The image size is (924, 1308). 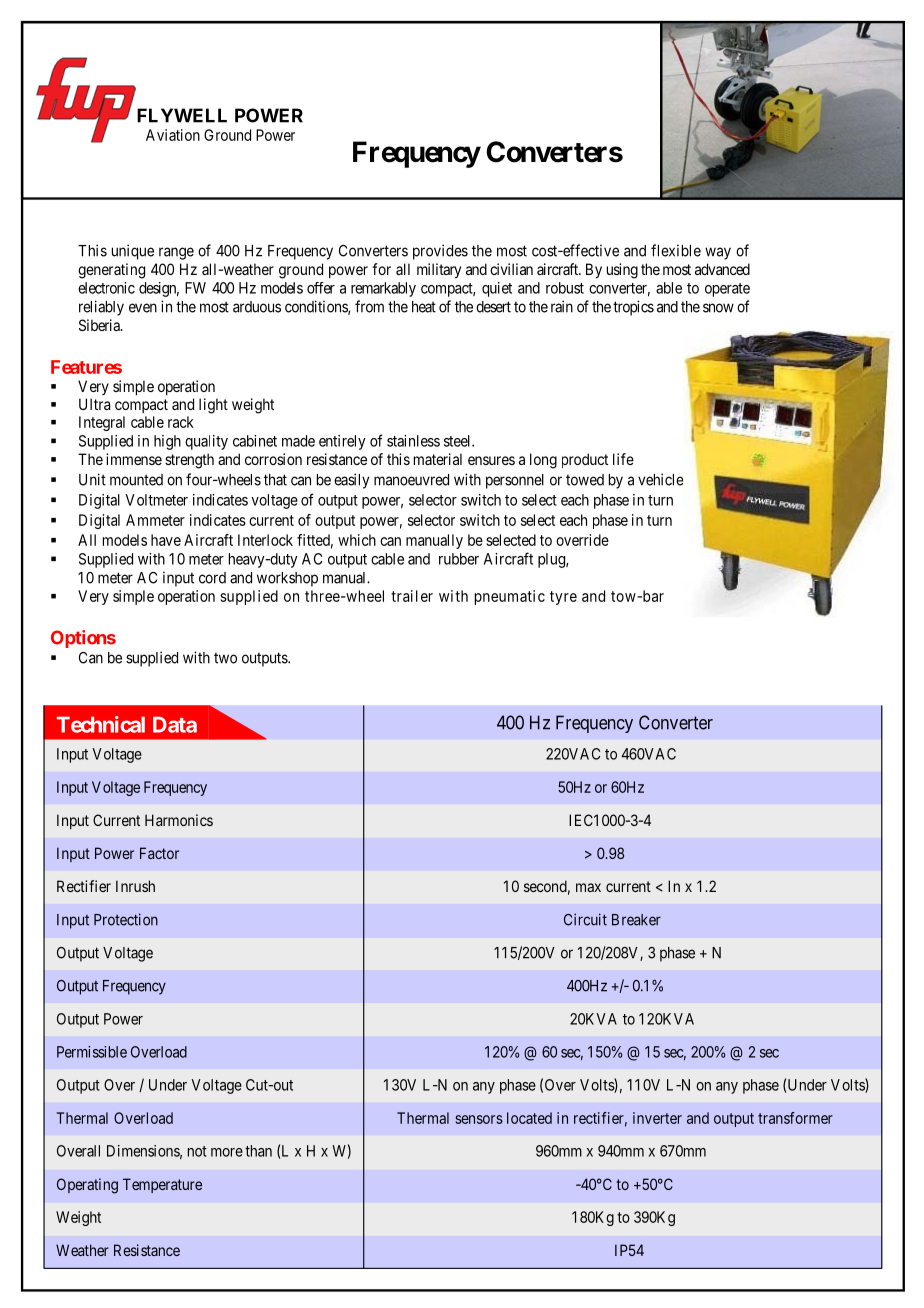 I want to click on not, so click(x=197, y=1151).
